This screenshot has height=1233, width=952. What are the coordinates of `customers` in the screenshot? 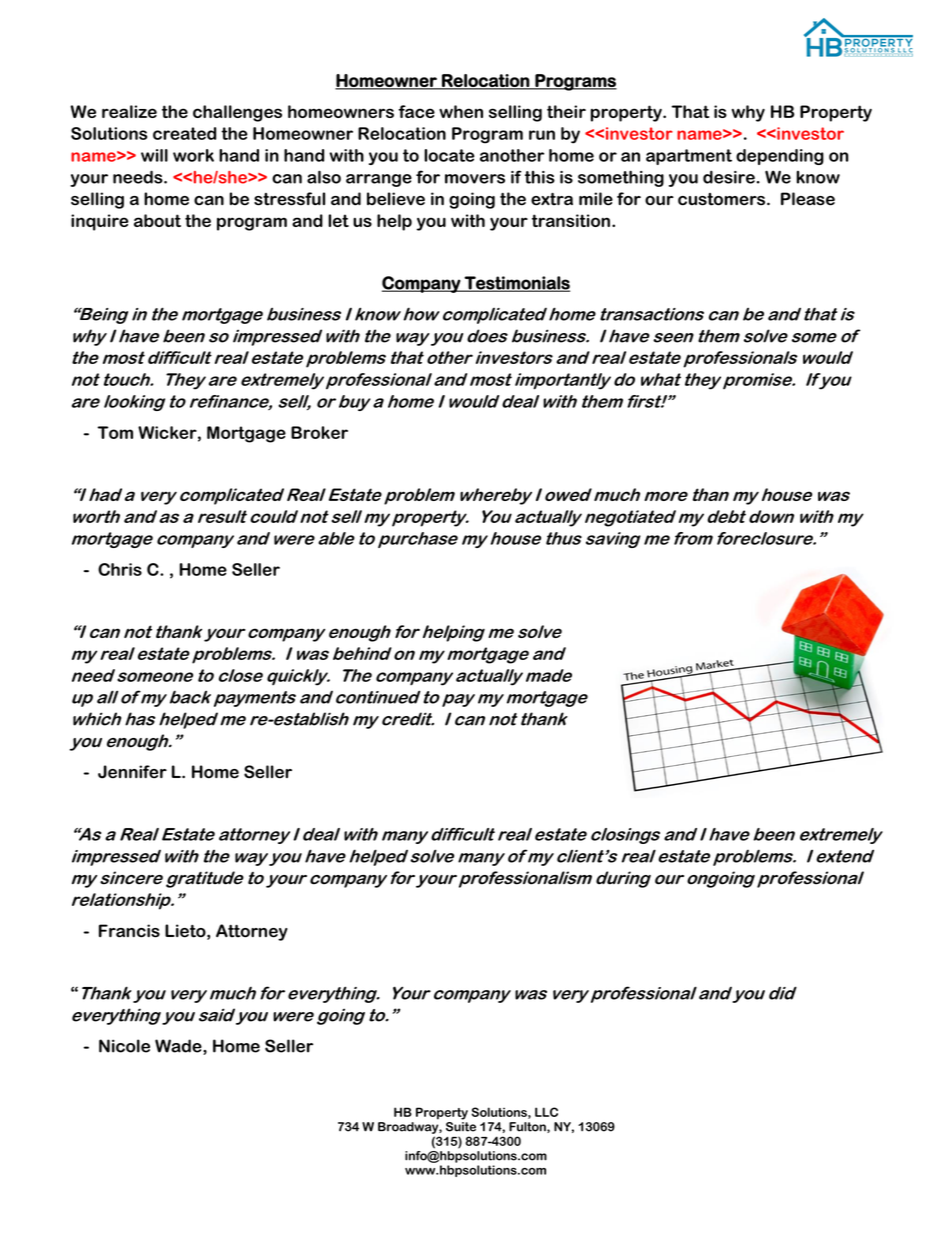 It's located at (723, 199).
